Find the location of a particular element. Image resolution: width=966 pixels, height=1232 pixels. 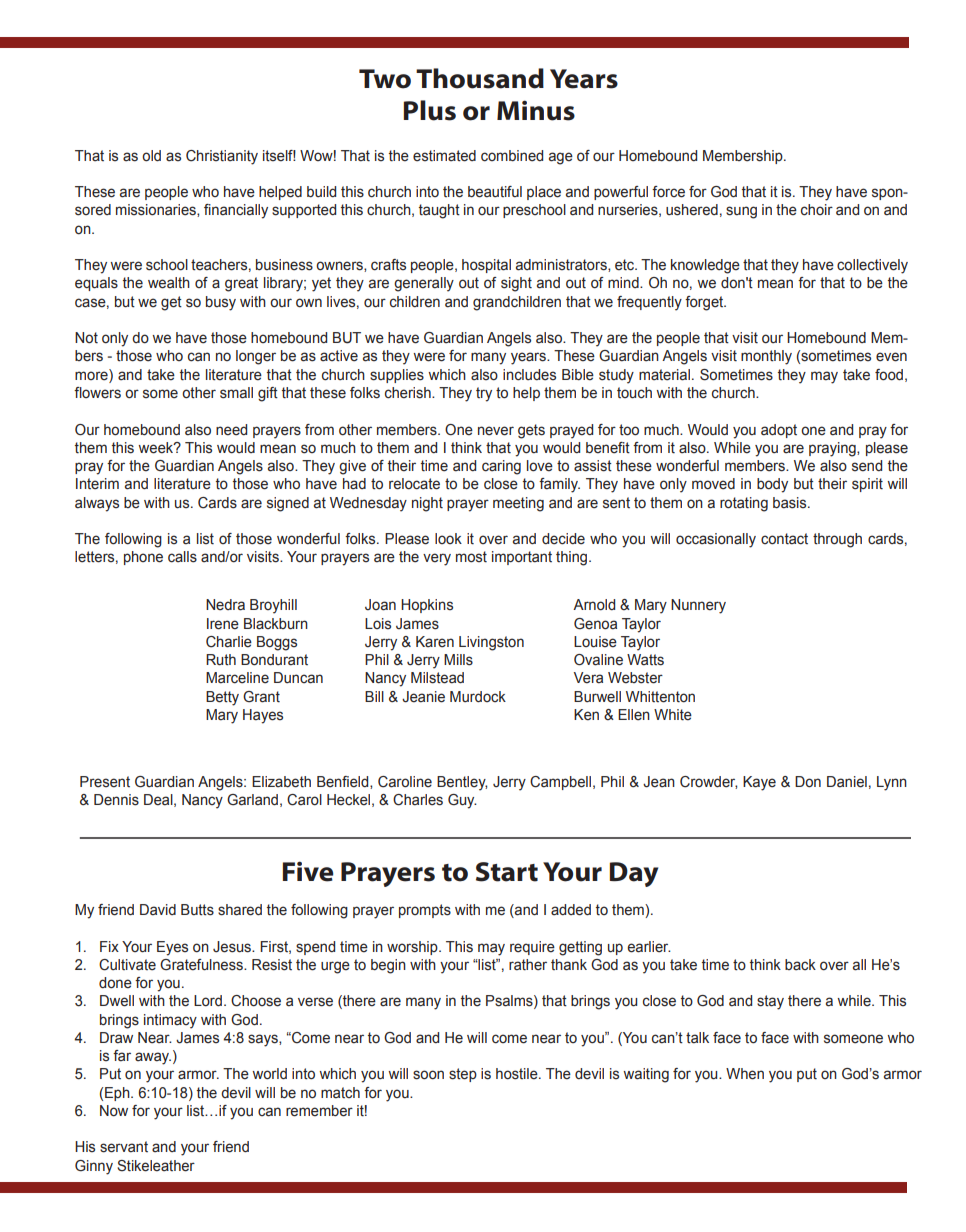

caring is located at coordinates (501, 467).
